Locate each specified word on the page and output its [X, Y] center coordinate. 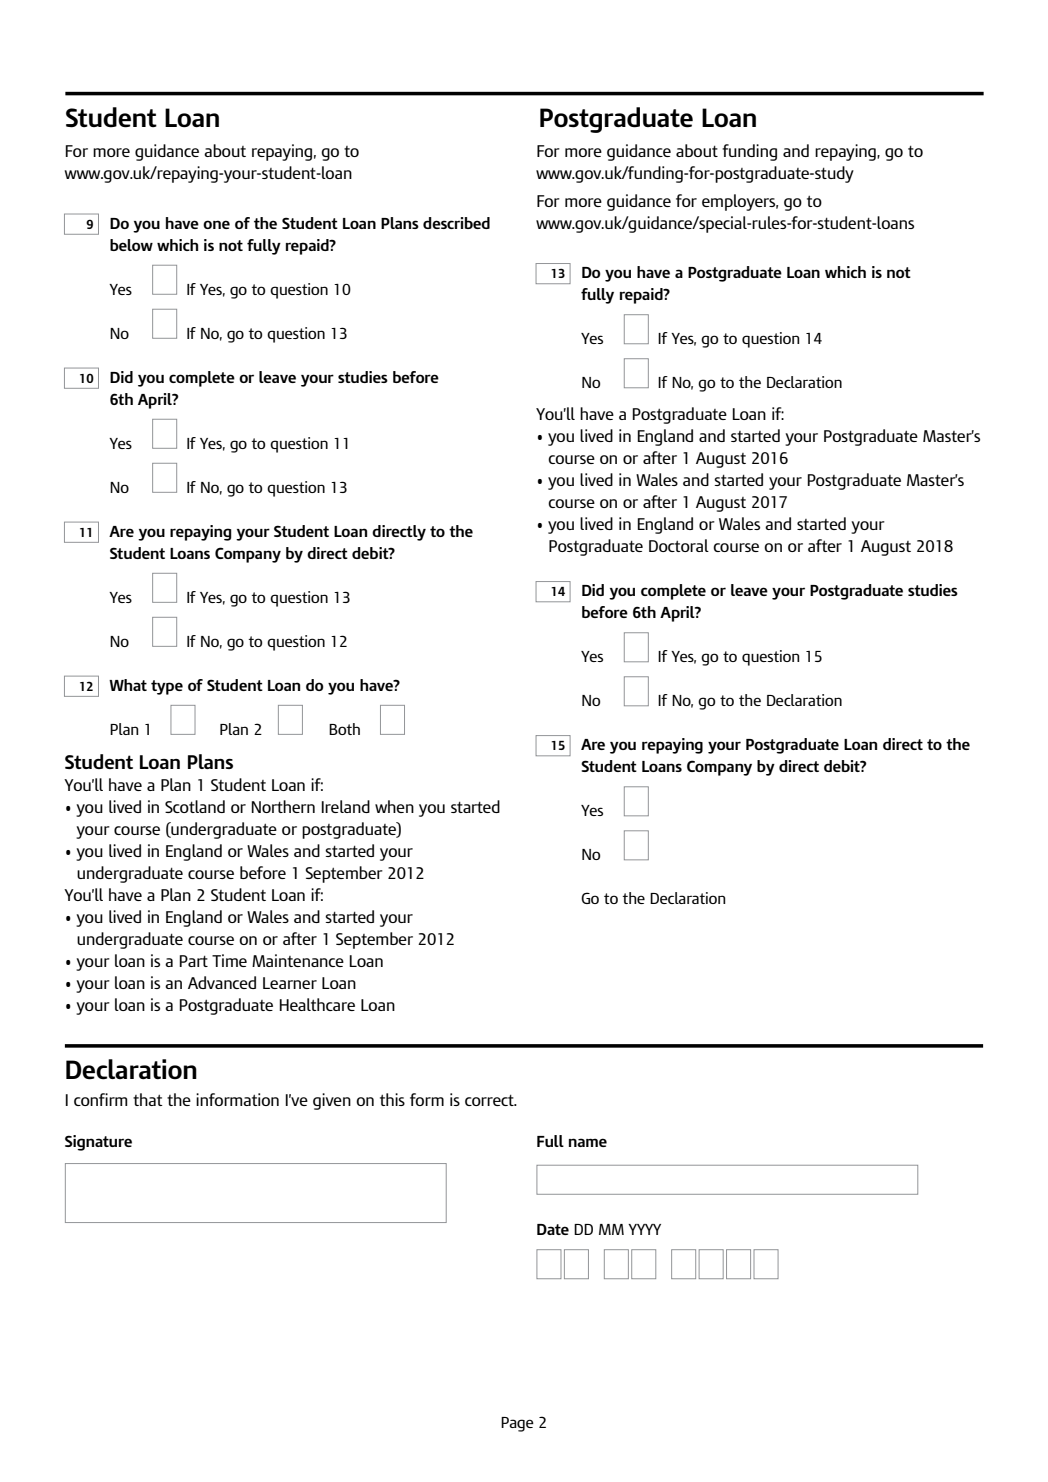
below [131, 245]
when [394, 806]
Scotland [195, 806]
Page [517, 1424]
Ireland [346, 806]
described [456, 223]
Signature [98, 1143]
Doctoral [679, 545]
